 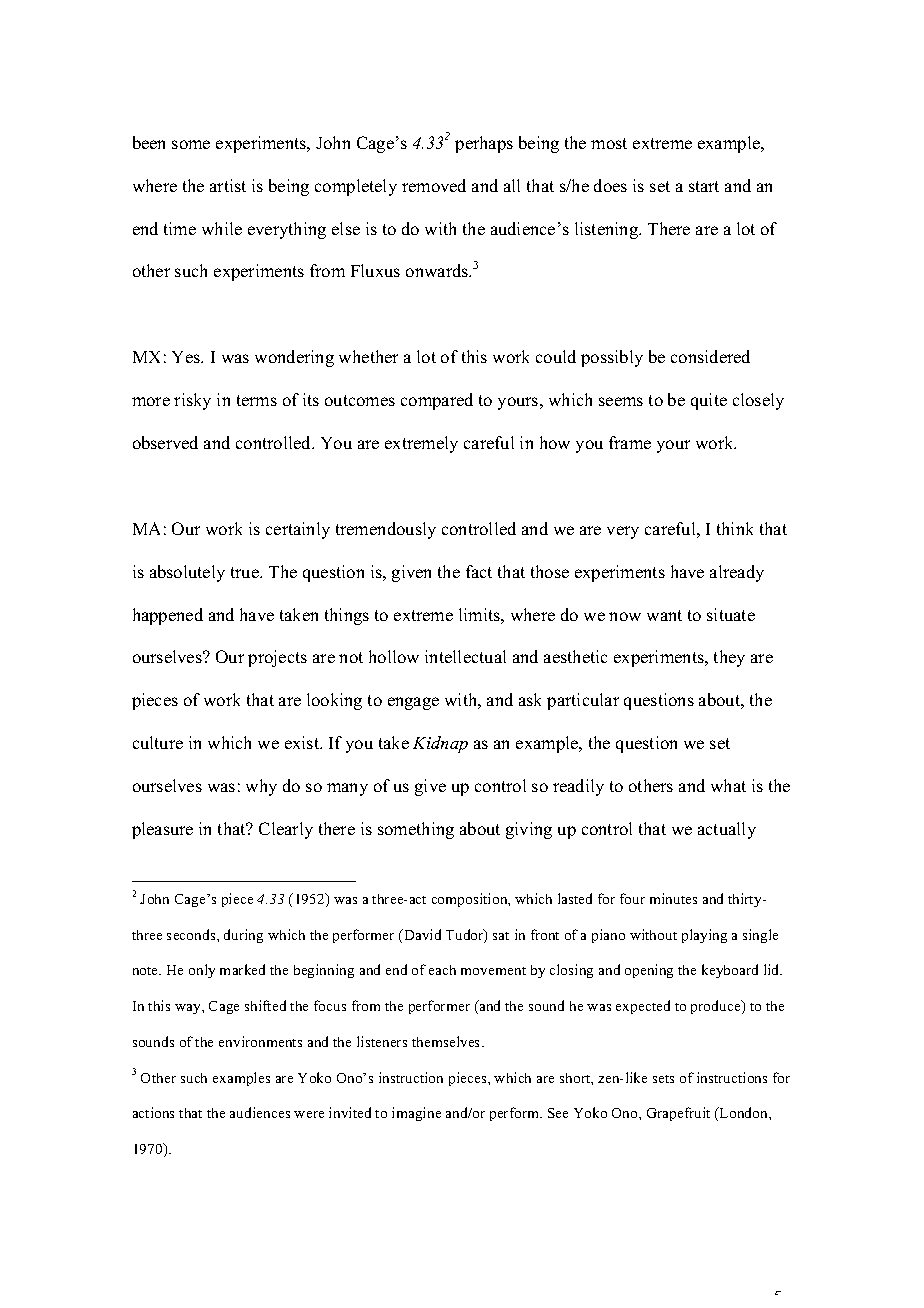 What do you see at coordinates (260, 1041) in the screenshot?
I see `environments` at bounding box center [260, 1041].
